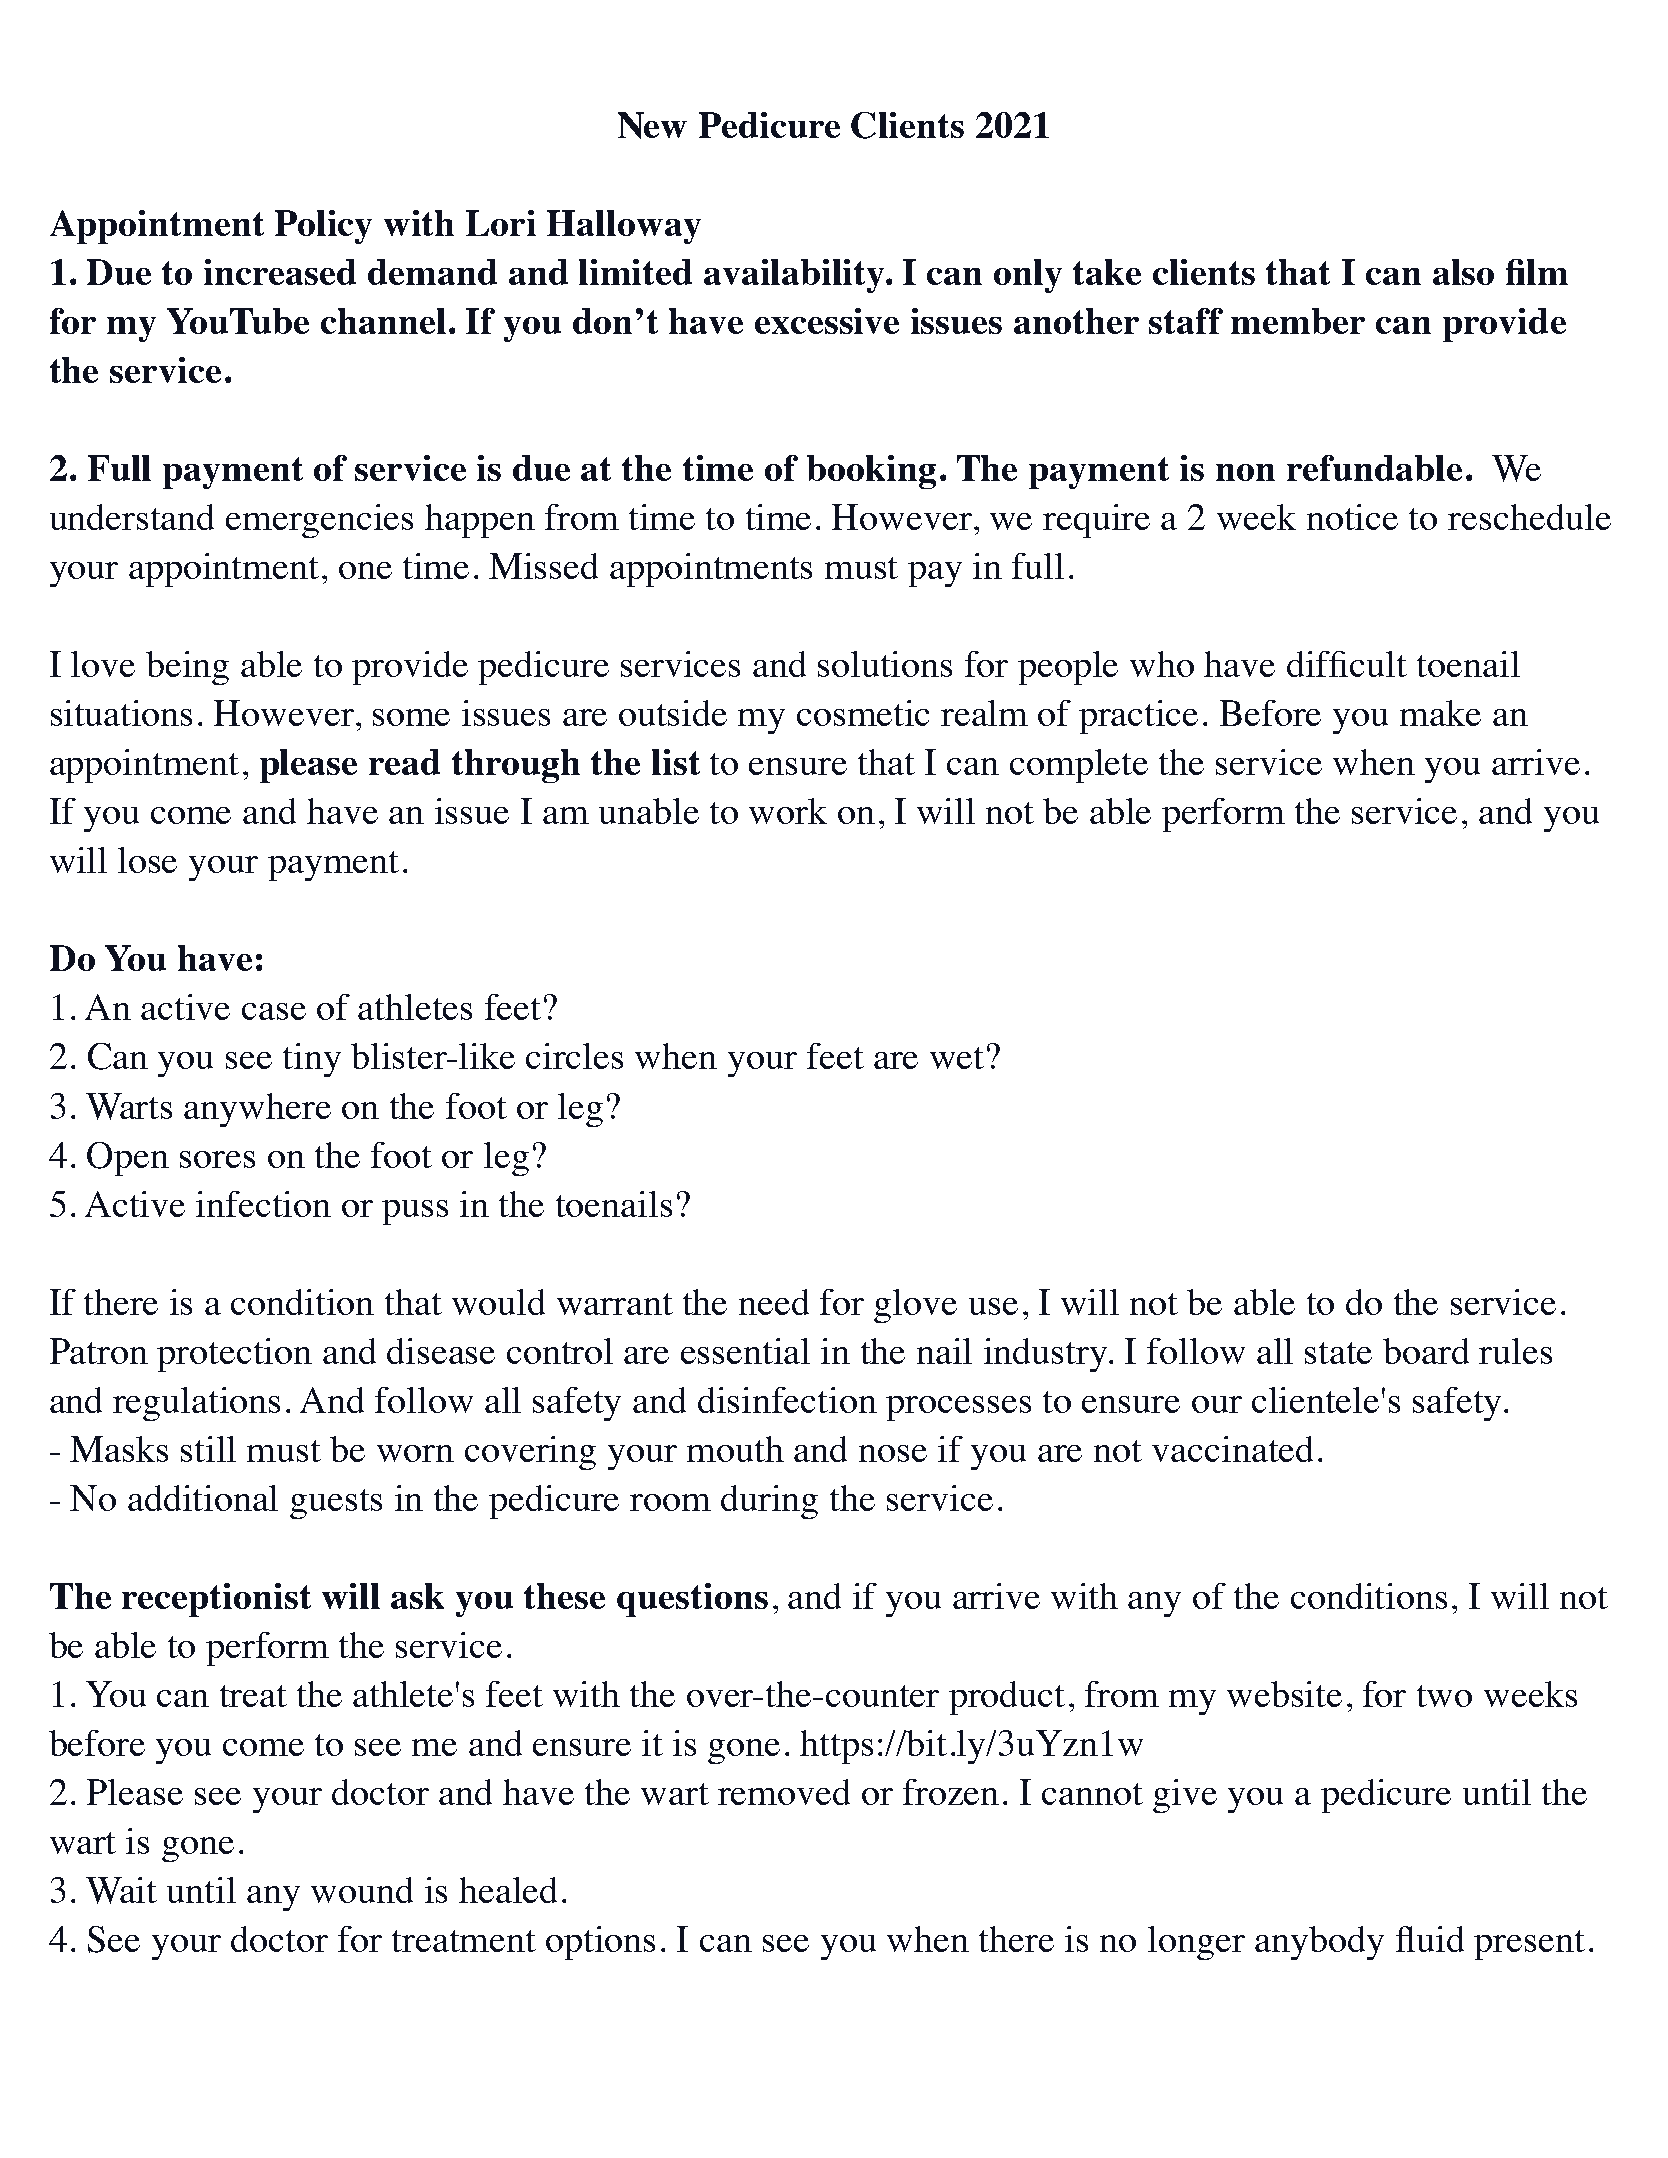 Image resolution: width=1668 pixels, height=2158 pixels. Describe the element at coordinates (362, 1890) in the screenshot. I see `wound` at that location.
